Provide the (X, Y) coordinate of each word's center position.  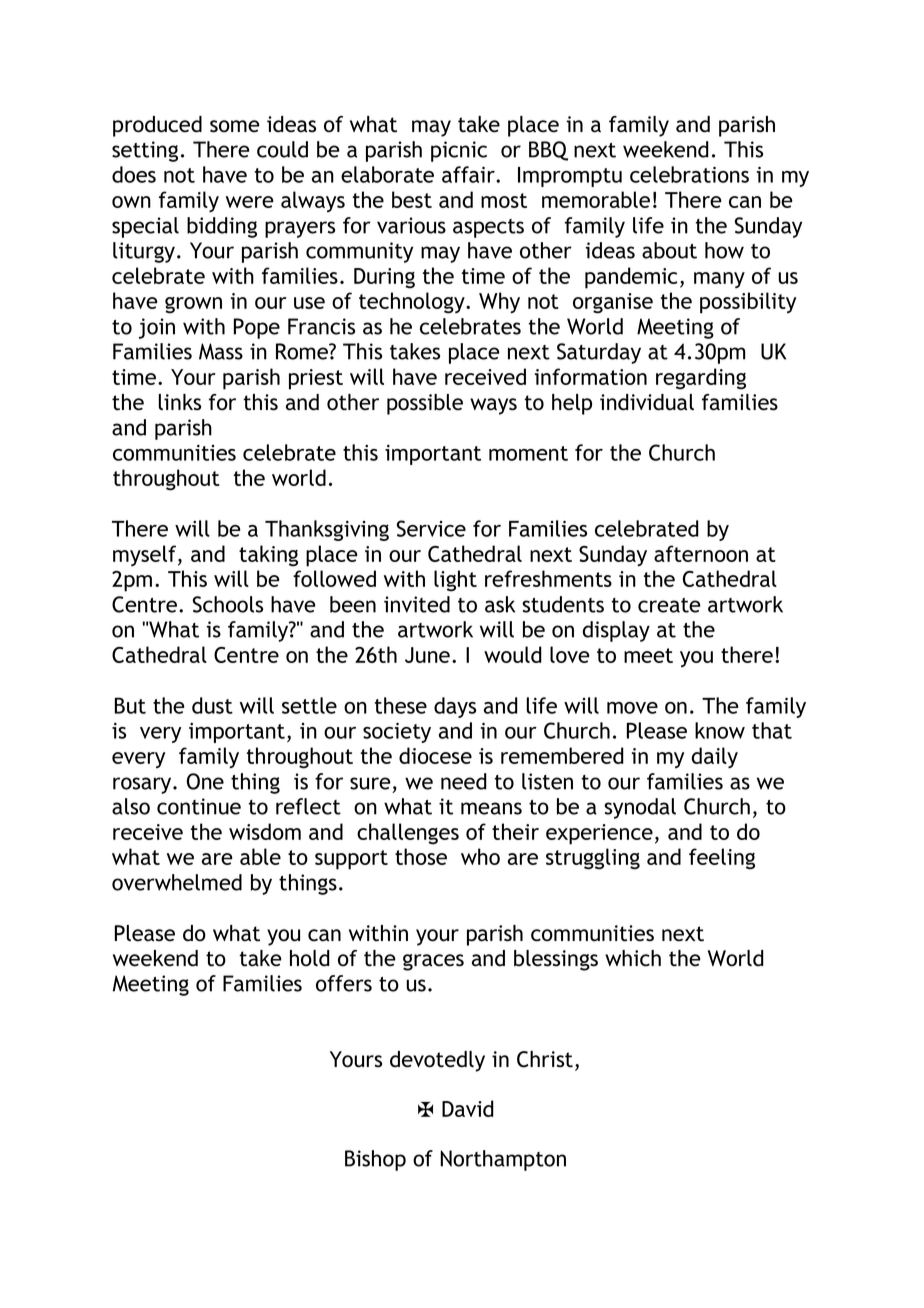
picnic (459, 151)
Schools (228, 604)
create (669, 605)
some (235, 126)
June (427, 655)
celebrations (689, 174)
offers (344, 983)
